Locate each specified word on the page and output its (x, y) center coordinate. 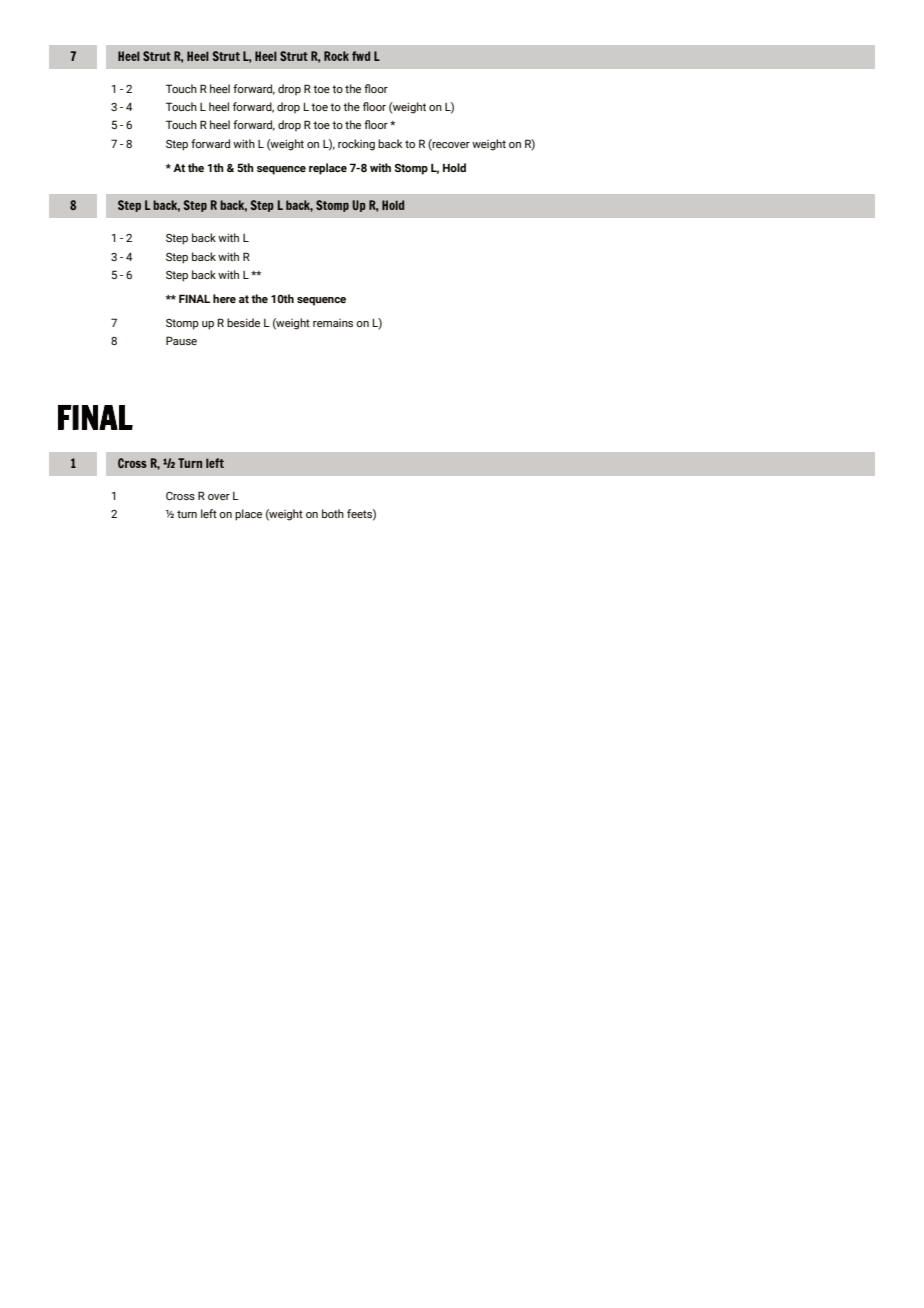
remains (333, 323)
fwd (361, 56)
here (224, 298)
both (333, 513)
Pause (181, 340)
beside (243, 322)
